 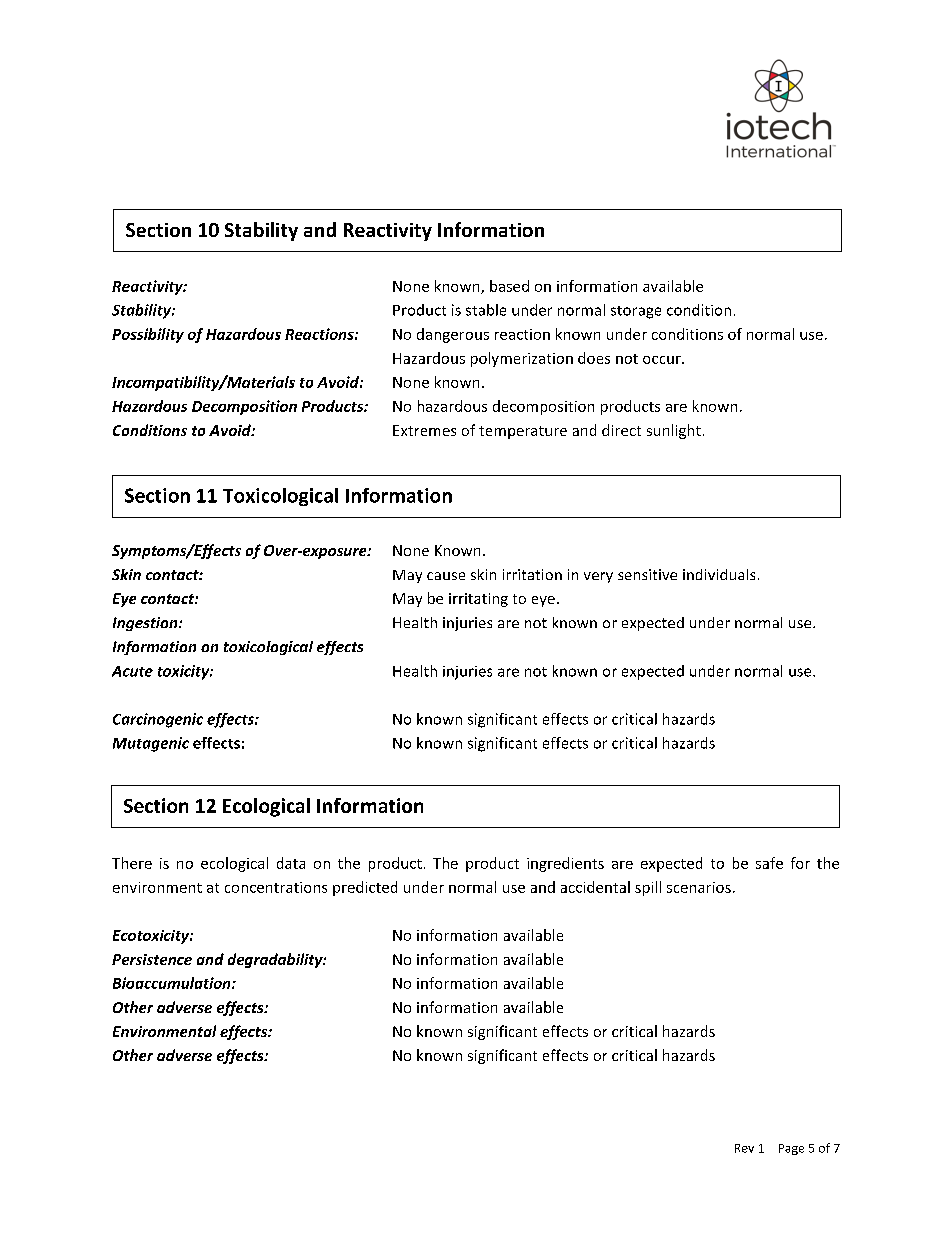 What do you see at coordinates (148, 335) in the screenshot?
I see `Possibility` at bounding box center [148, 335].
